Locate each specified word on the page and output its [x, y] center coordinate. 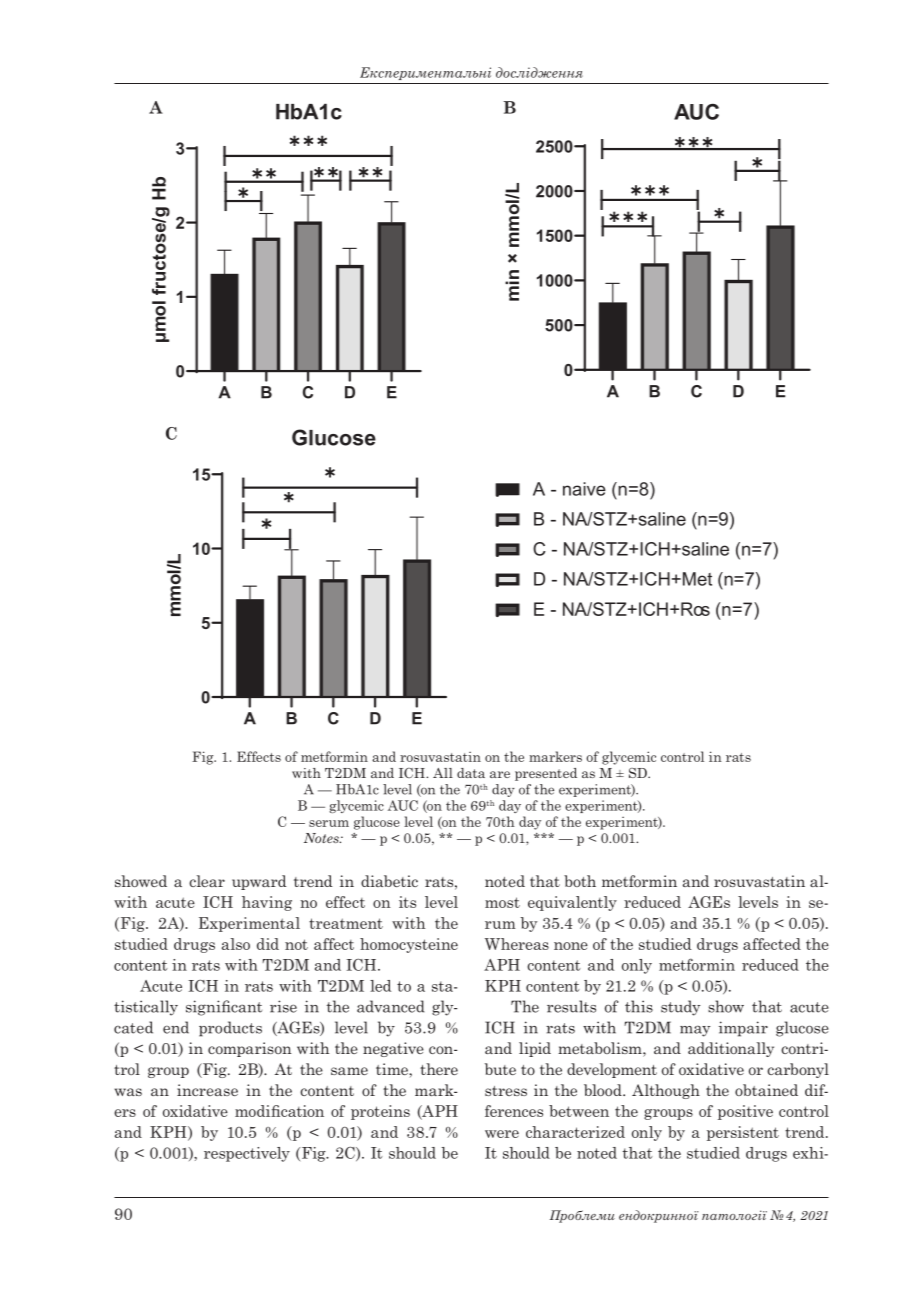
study [680, 1008]
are [500, 774]
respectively [247, 1154]
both [580, 881]
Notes [322, 838]
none [571, 946]
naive [584, 489]
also [236, 944]
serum [329, 823]
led [380, 986]
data [471, 773]
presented [546, 774]
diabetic [389, 881]
